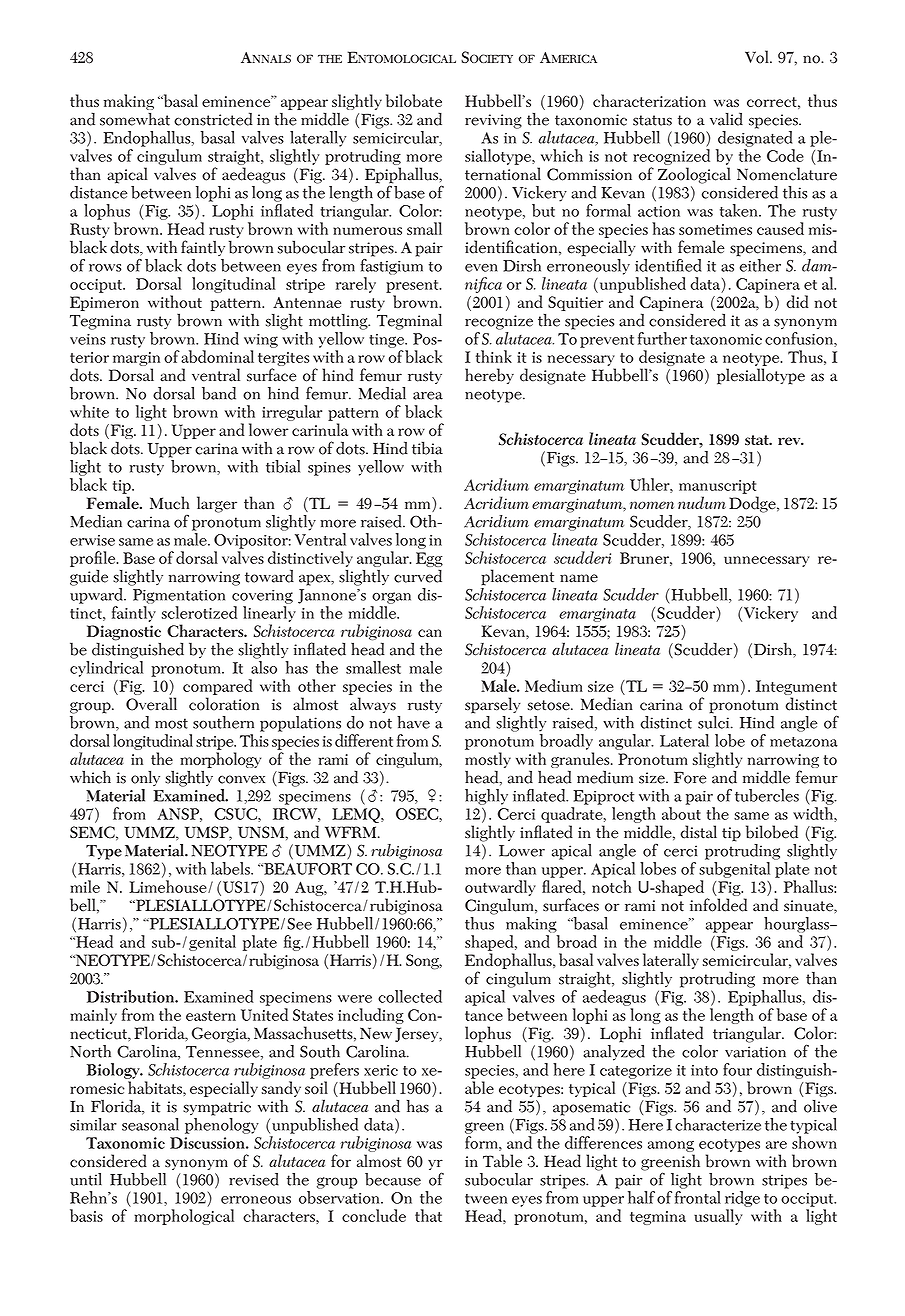 Image resolution: width=905 pixels, height=1316 pixels. Describe the element at coordinates (135, 119) in the image. I see `somewhat` at that location.
